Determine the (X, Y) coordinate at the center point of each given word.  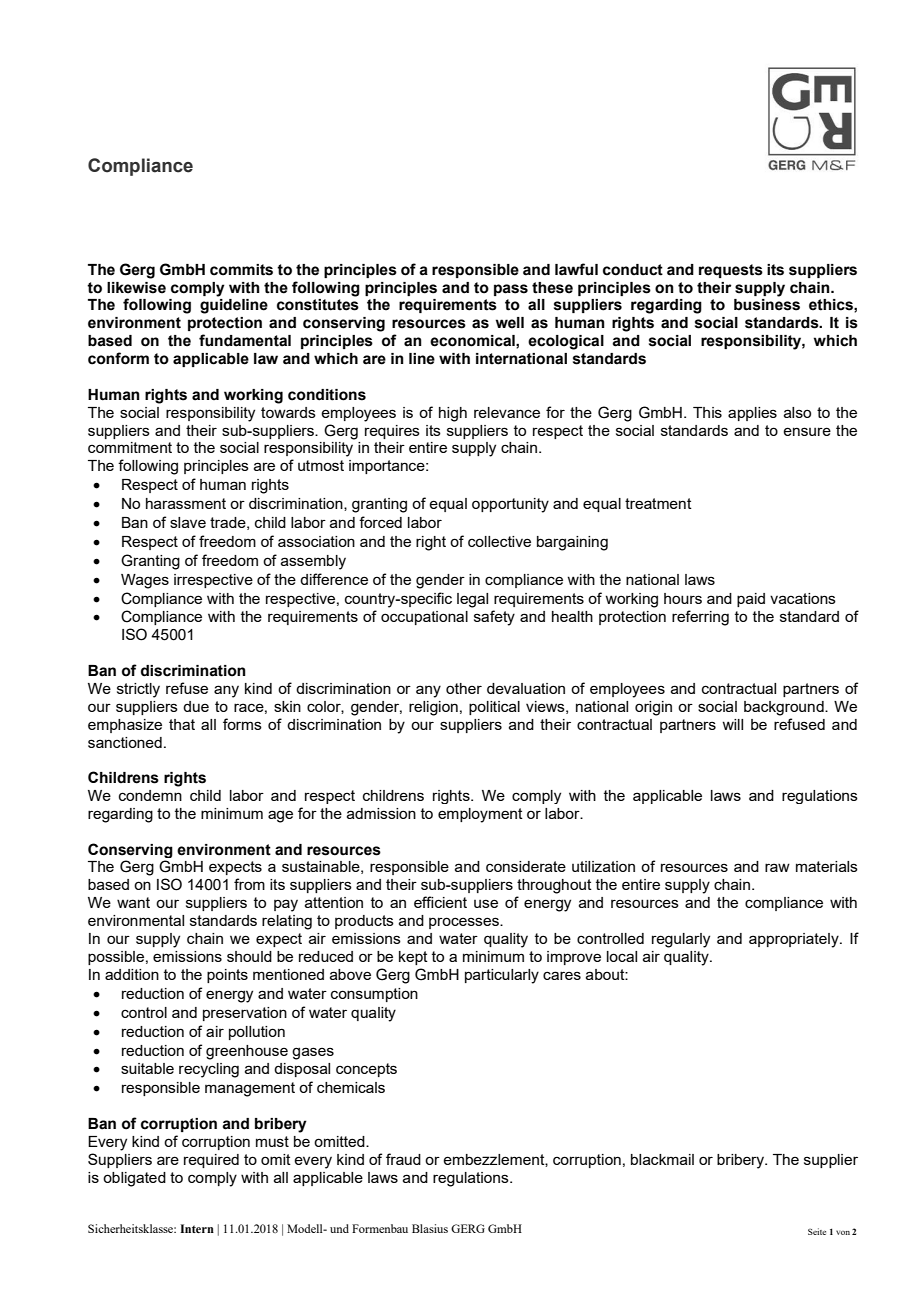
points (227, 976)
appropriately (795, 940)
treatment (658, 503)
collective (499, 541)
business (767, 305)
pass (511, 290)
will (732, 724)
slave (188, 522)
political (494, 708)
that (182, 724)
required (211, 1161)
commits (241, 270)
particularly (502, 976)
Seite (817, 1231)
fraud (403, 1159)
